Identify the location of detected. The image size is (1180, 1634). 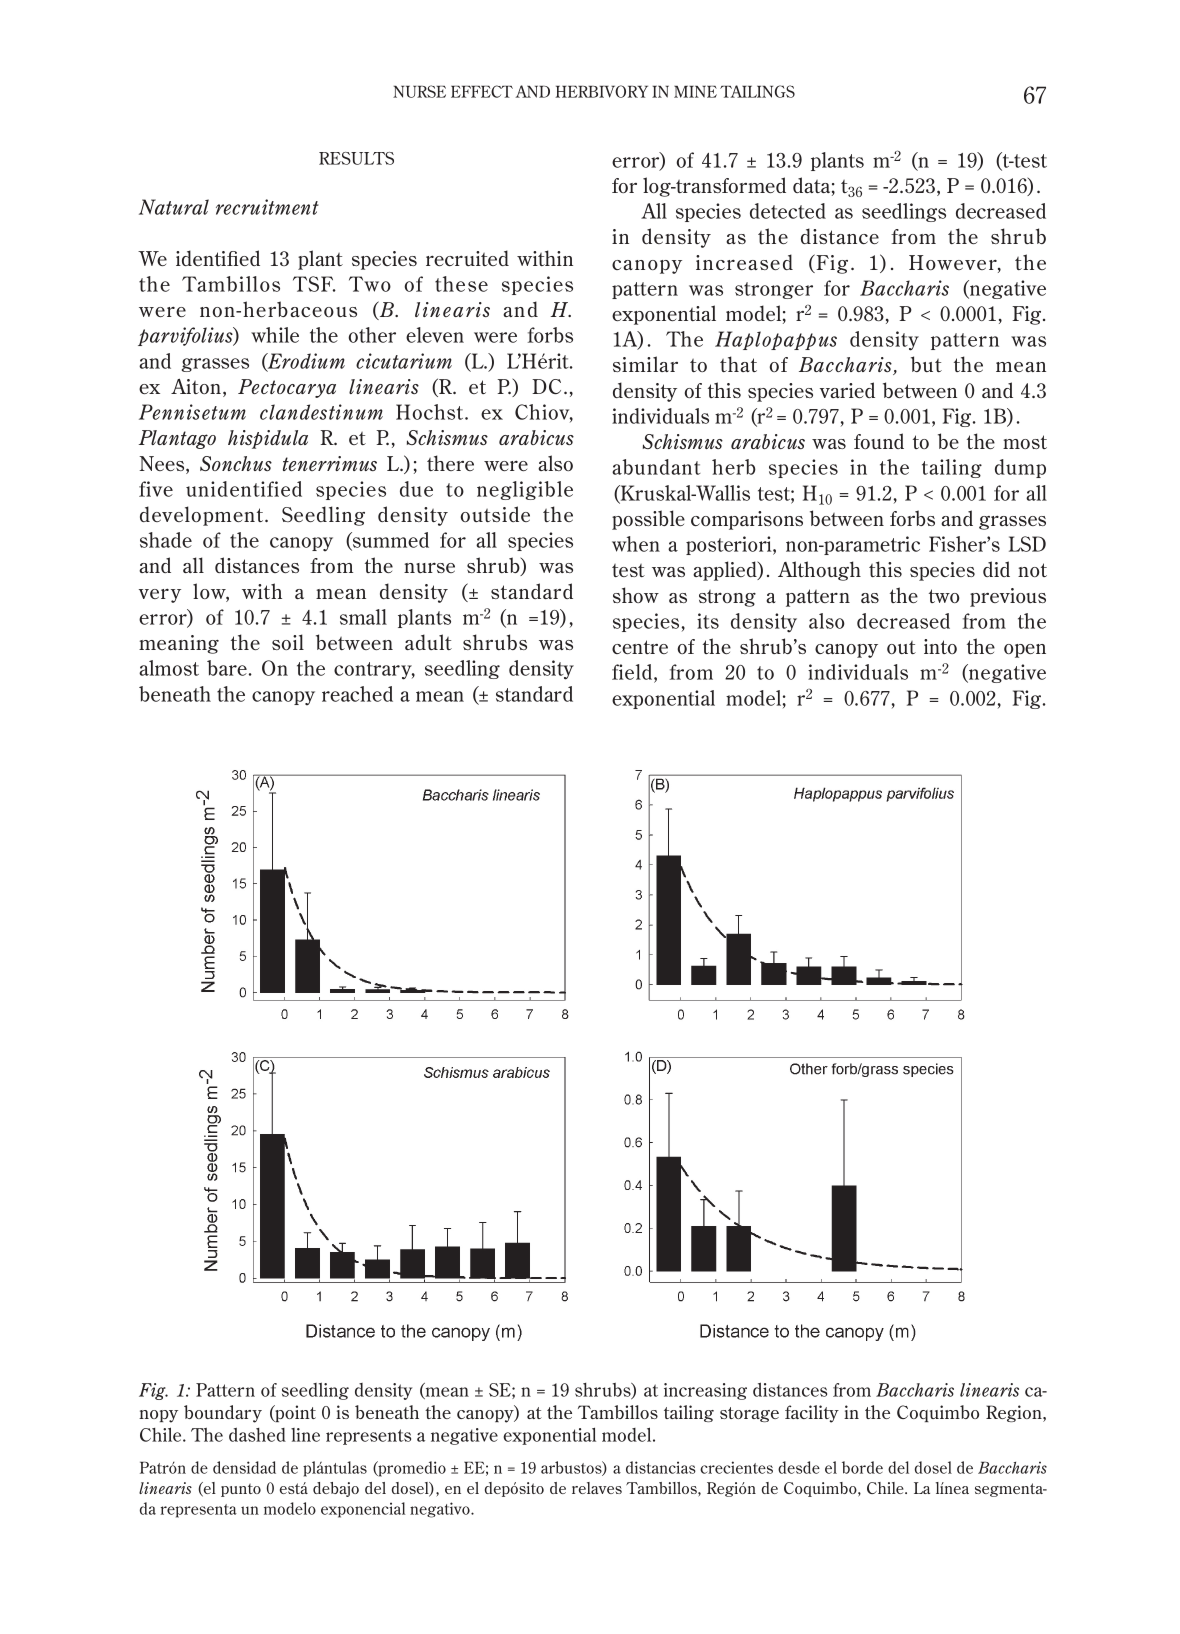
(788, 211).
